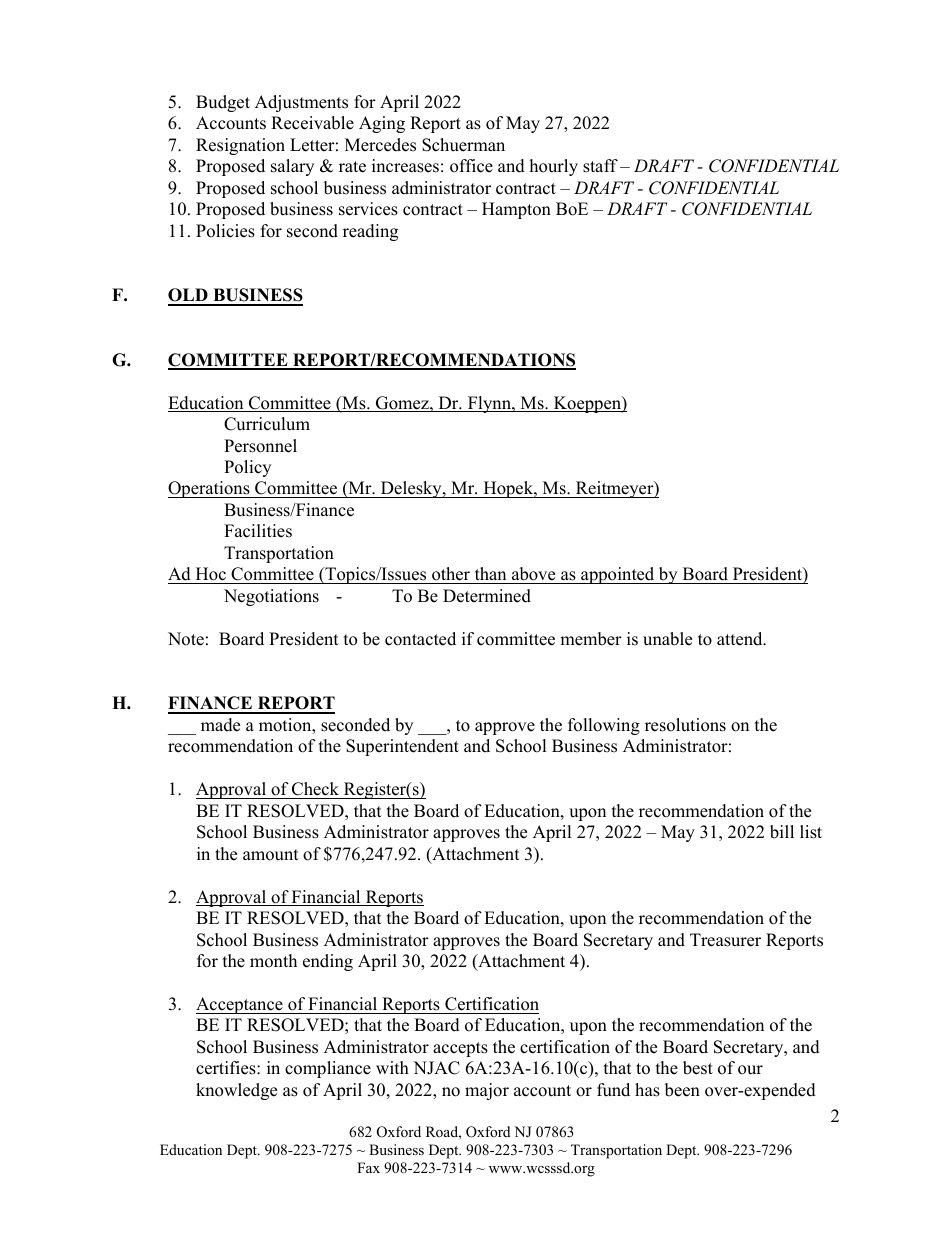 This screenshot has width=952, height=1233. What do you see at coordinates (600, 166) in the screenshot?
I see `staff` at bounding box center [600, 166].
